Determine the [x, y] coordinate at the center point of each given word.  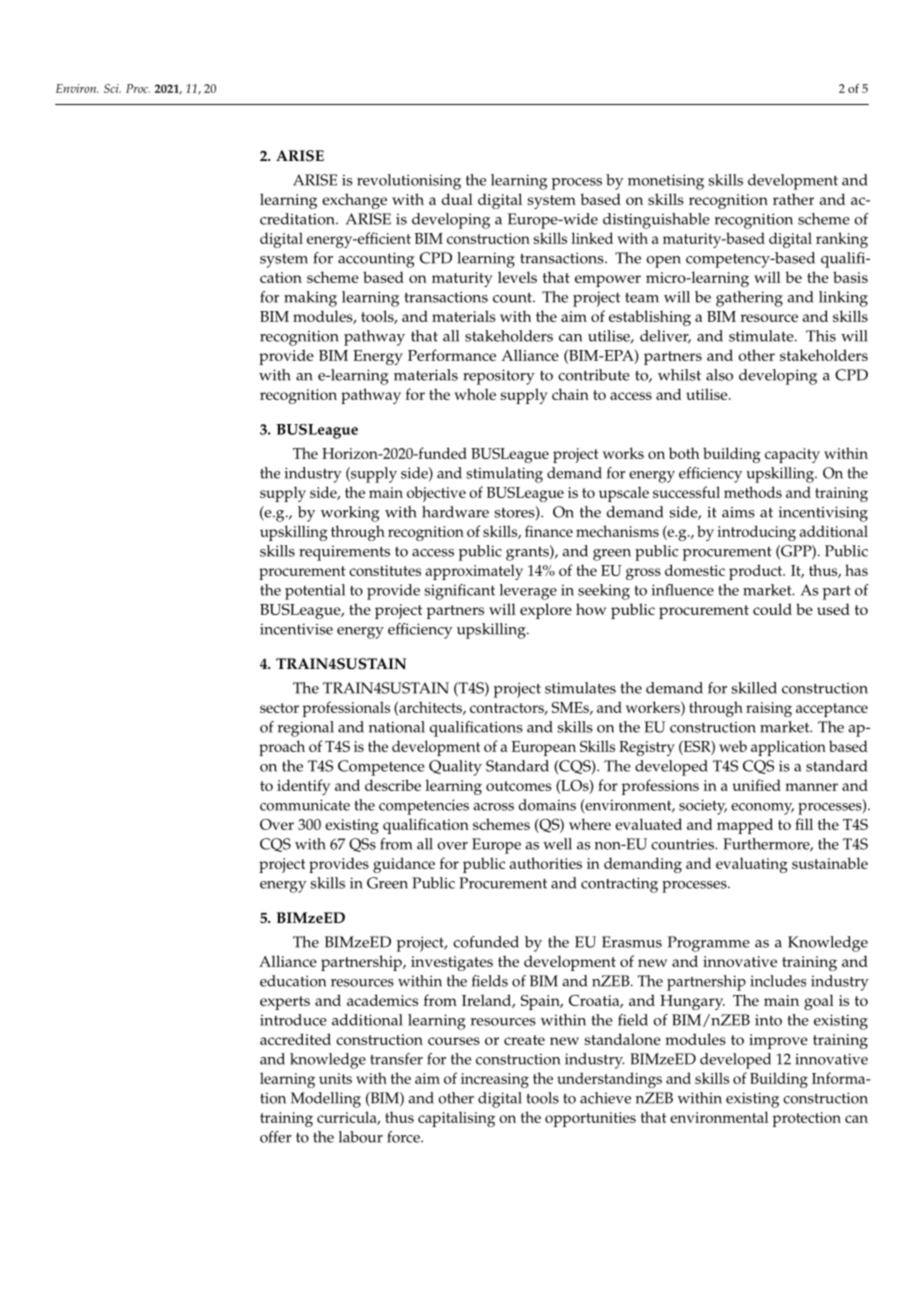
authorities [546, 863]
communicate [305, 805]
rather [793, 199]
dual [457, 199]
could [772, 609]
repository [499, 377]
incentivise [296, 629]
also [719, 375]
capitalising [456, 1119]
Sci [112, 88]
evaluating [752, 865]
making [310, 299]
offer [276, 1137]
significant [460, 592]
